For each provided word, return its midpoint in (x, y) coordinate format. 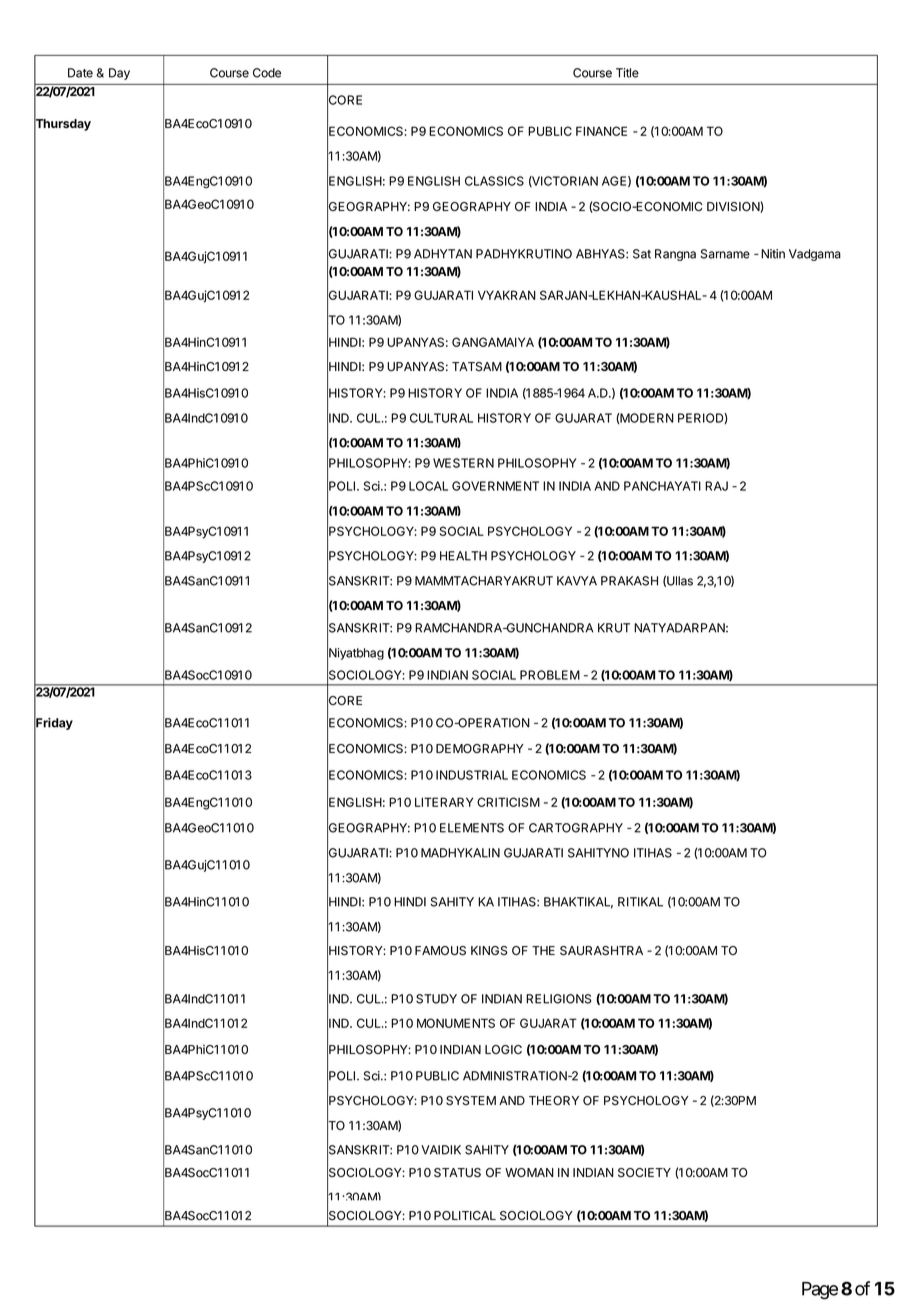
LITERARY (444, 802)
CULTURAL (441, 418)
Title (627, 73)
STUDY (436, 999)
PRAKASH (629, 581)
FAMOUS (440, 951)
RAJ (716, 486)
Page (820, 1291)
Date (80, 73)
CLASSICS (494, 181)
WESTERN (463, 463)
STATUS (457, 1173)
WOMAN (529, 1172)
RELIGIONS (558, 999)
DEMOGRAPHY (480, 748)
